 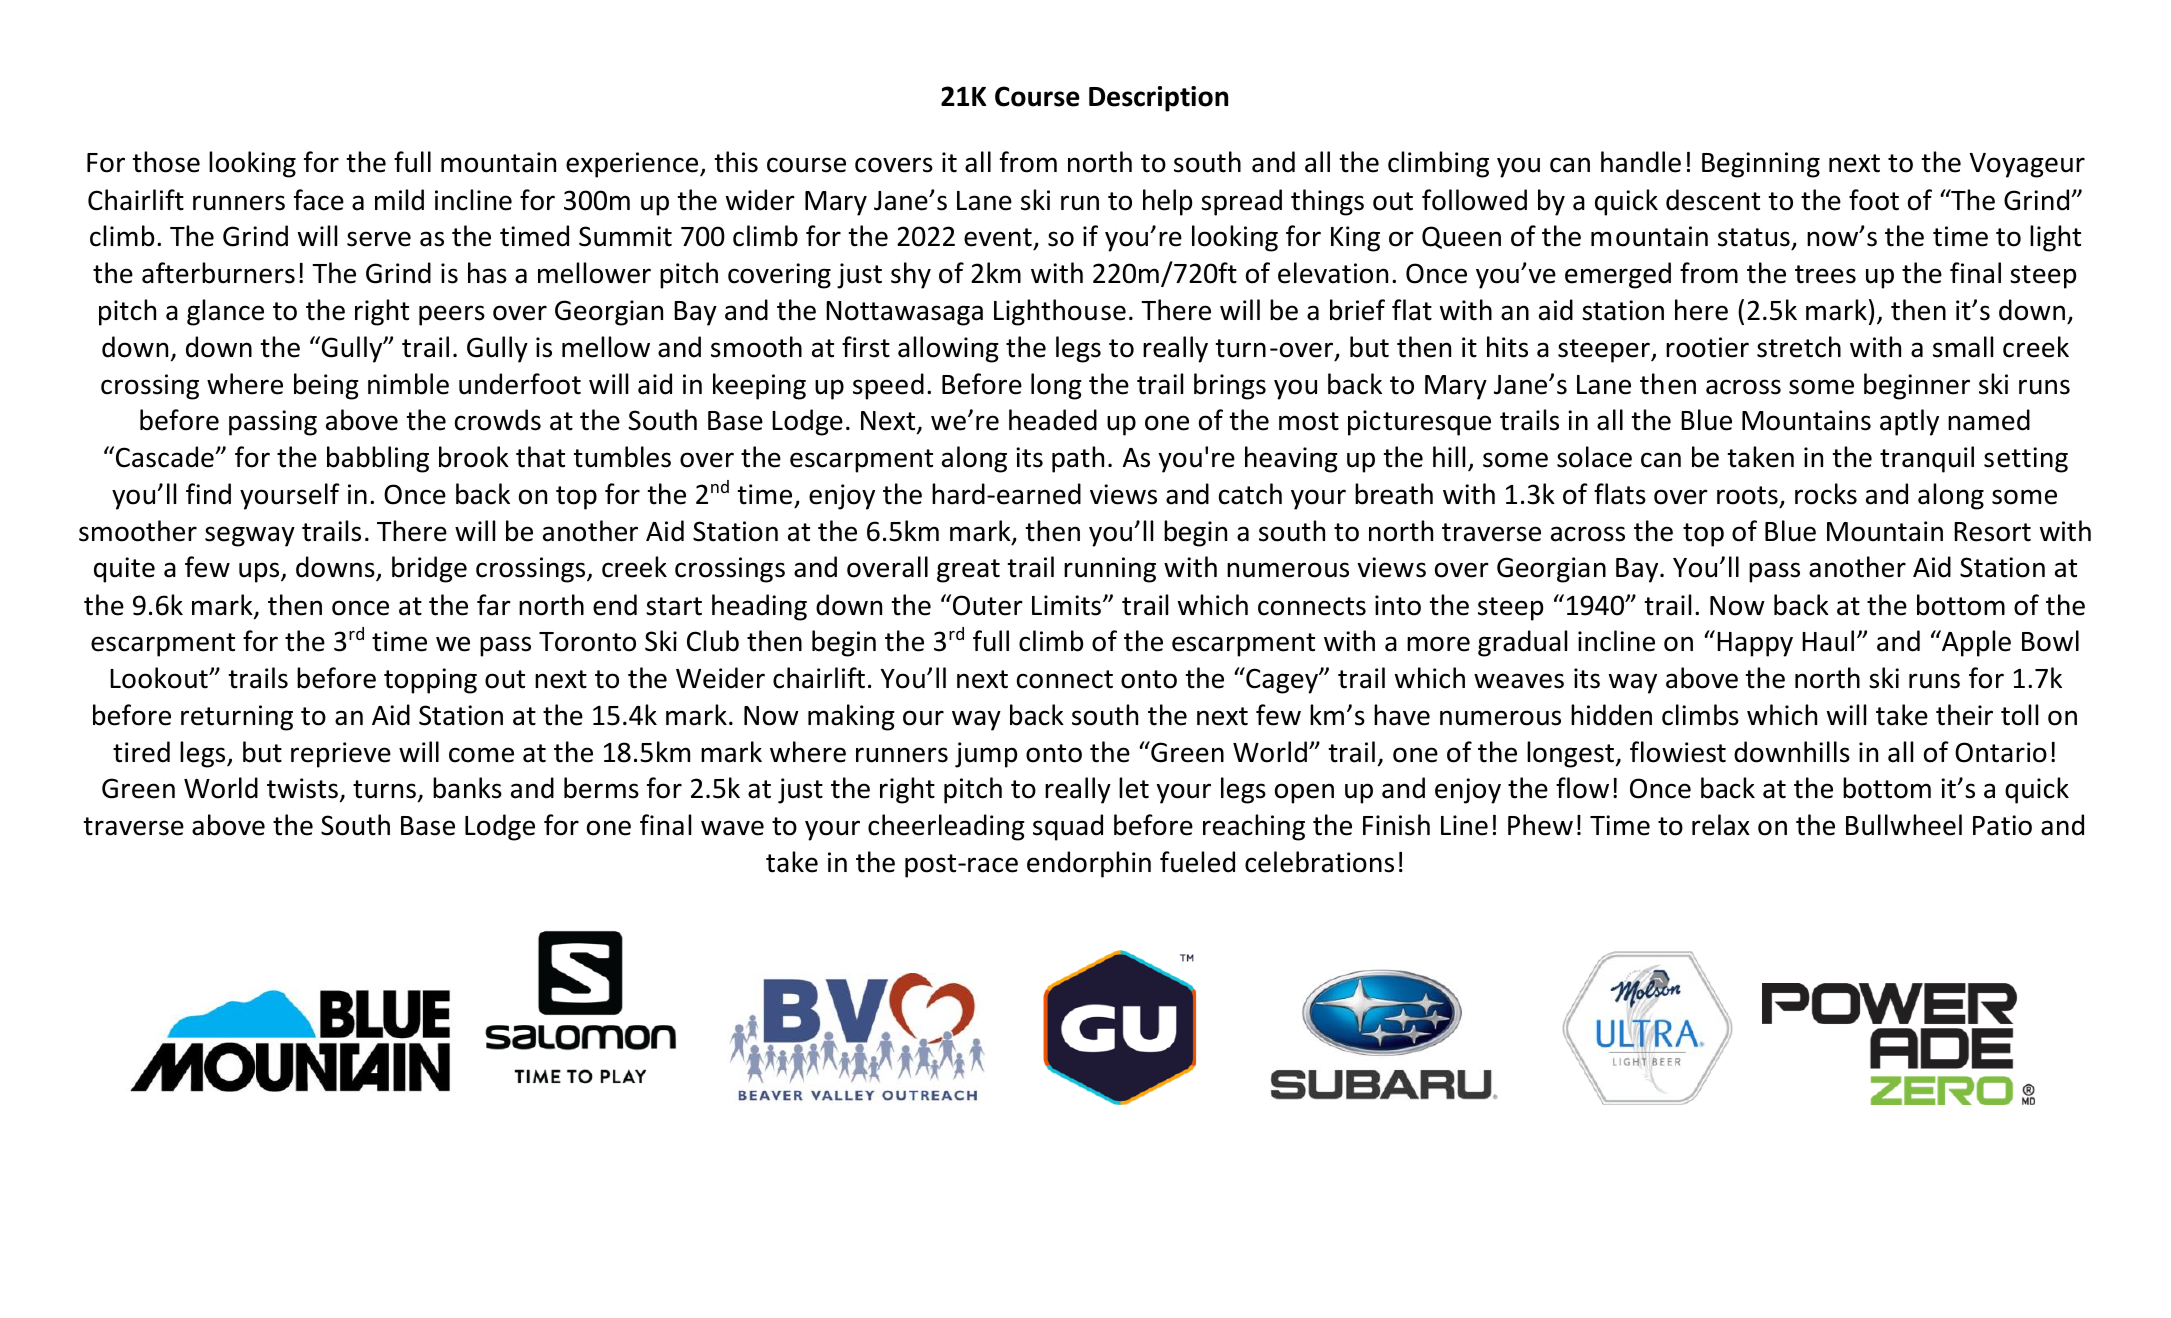 What do you see at coordinates (1825, 274) in the screenshot?
I see `trees` at bounding box center [1825, 274].
